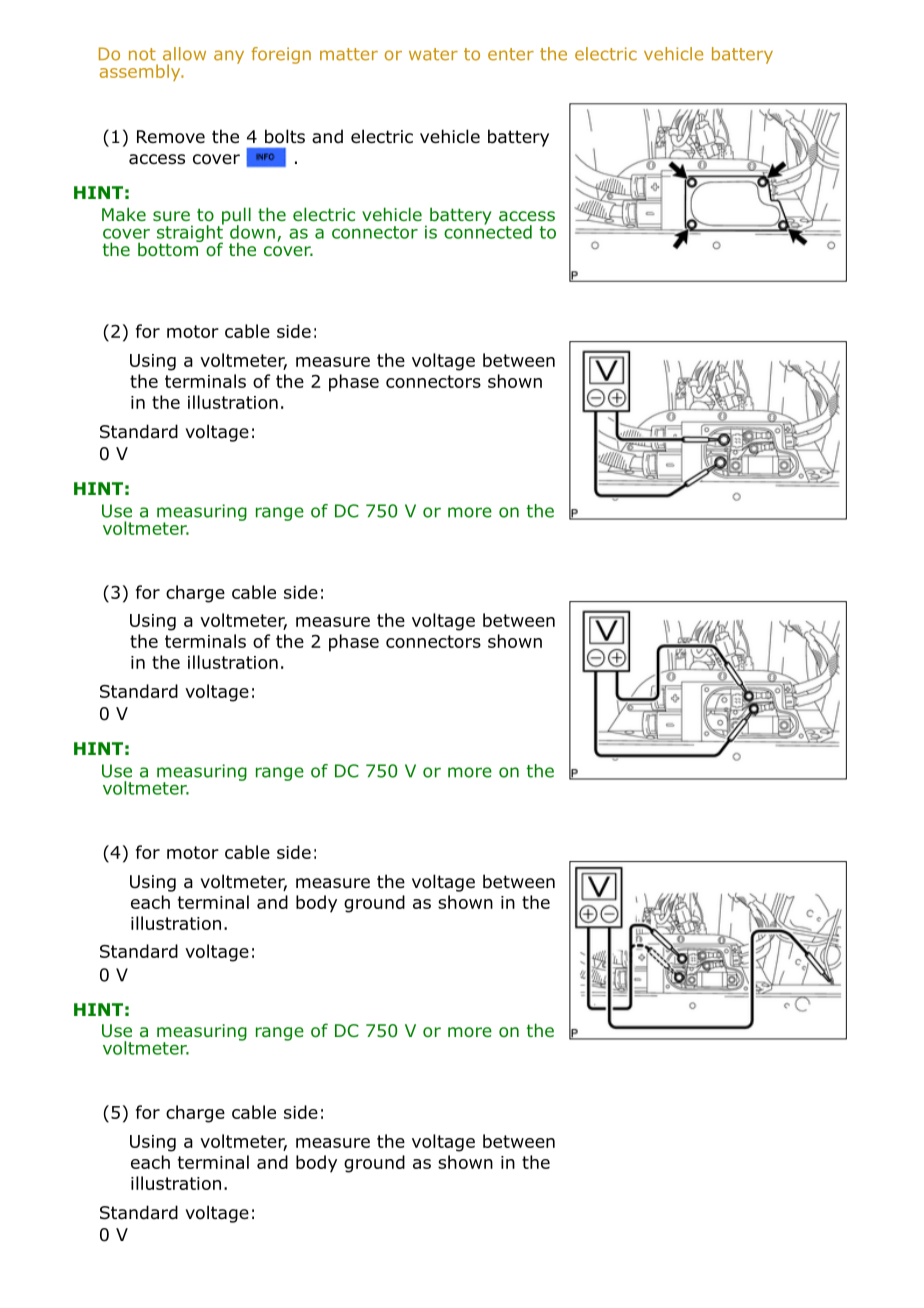 Image resolution: width=924 pixels, height=1308 pixels. Describe the element at coordinates (252, 232) in the screenshot. I see `down` at that location.
